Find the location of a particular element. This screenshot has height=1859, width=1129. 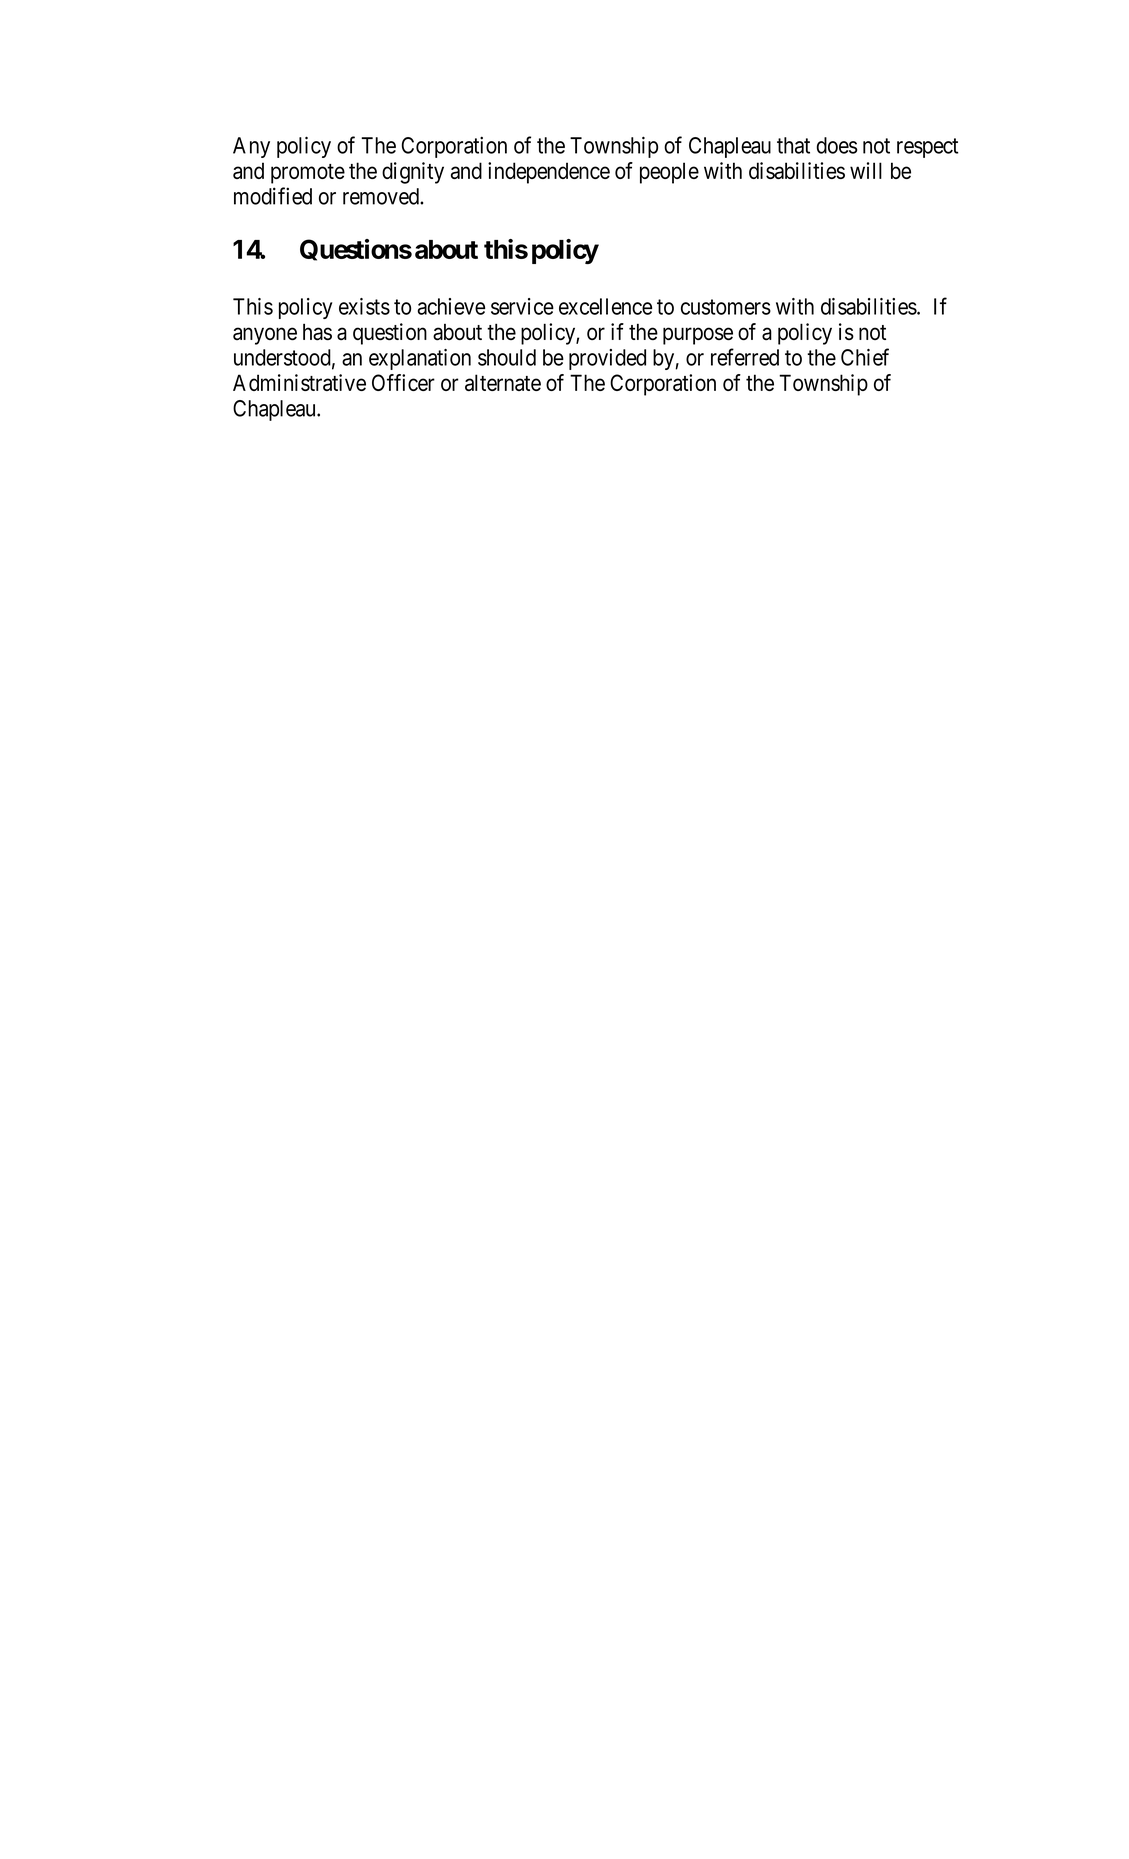

does is located at coordinates (837, 145).
